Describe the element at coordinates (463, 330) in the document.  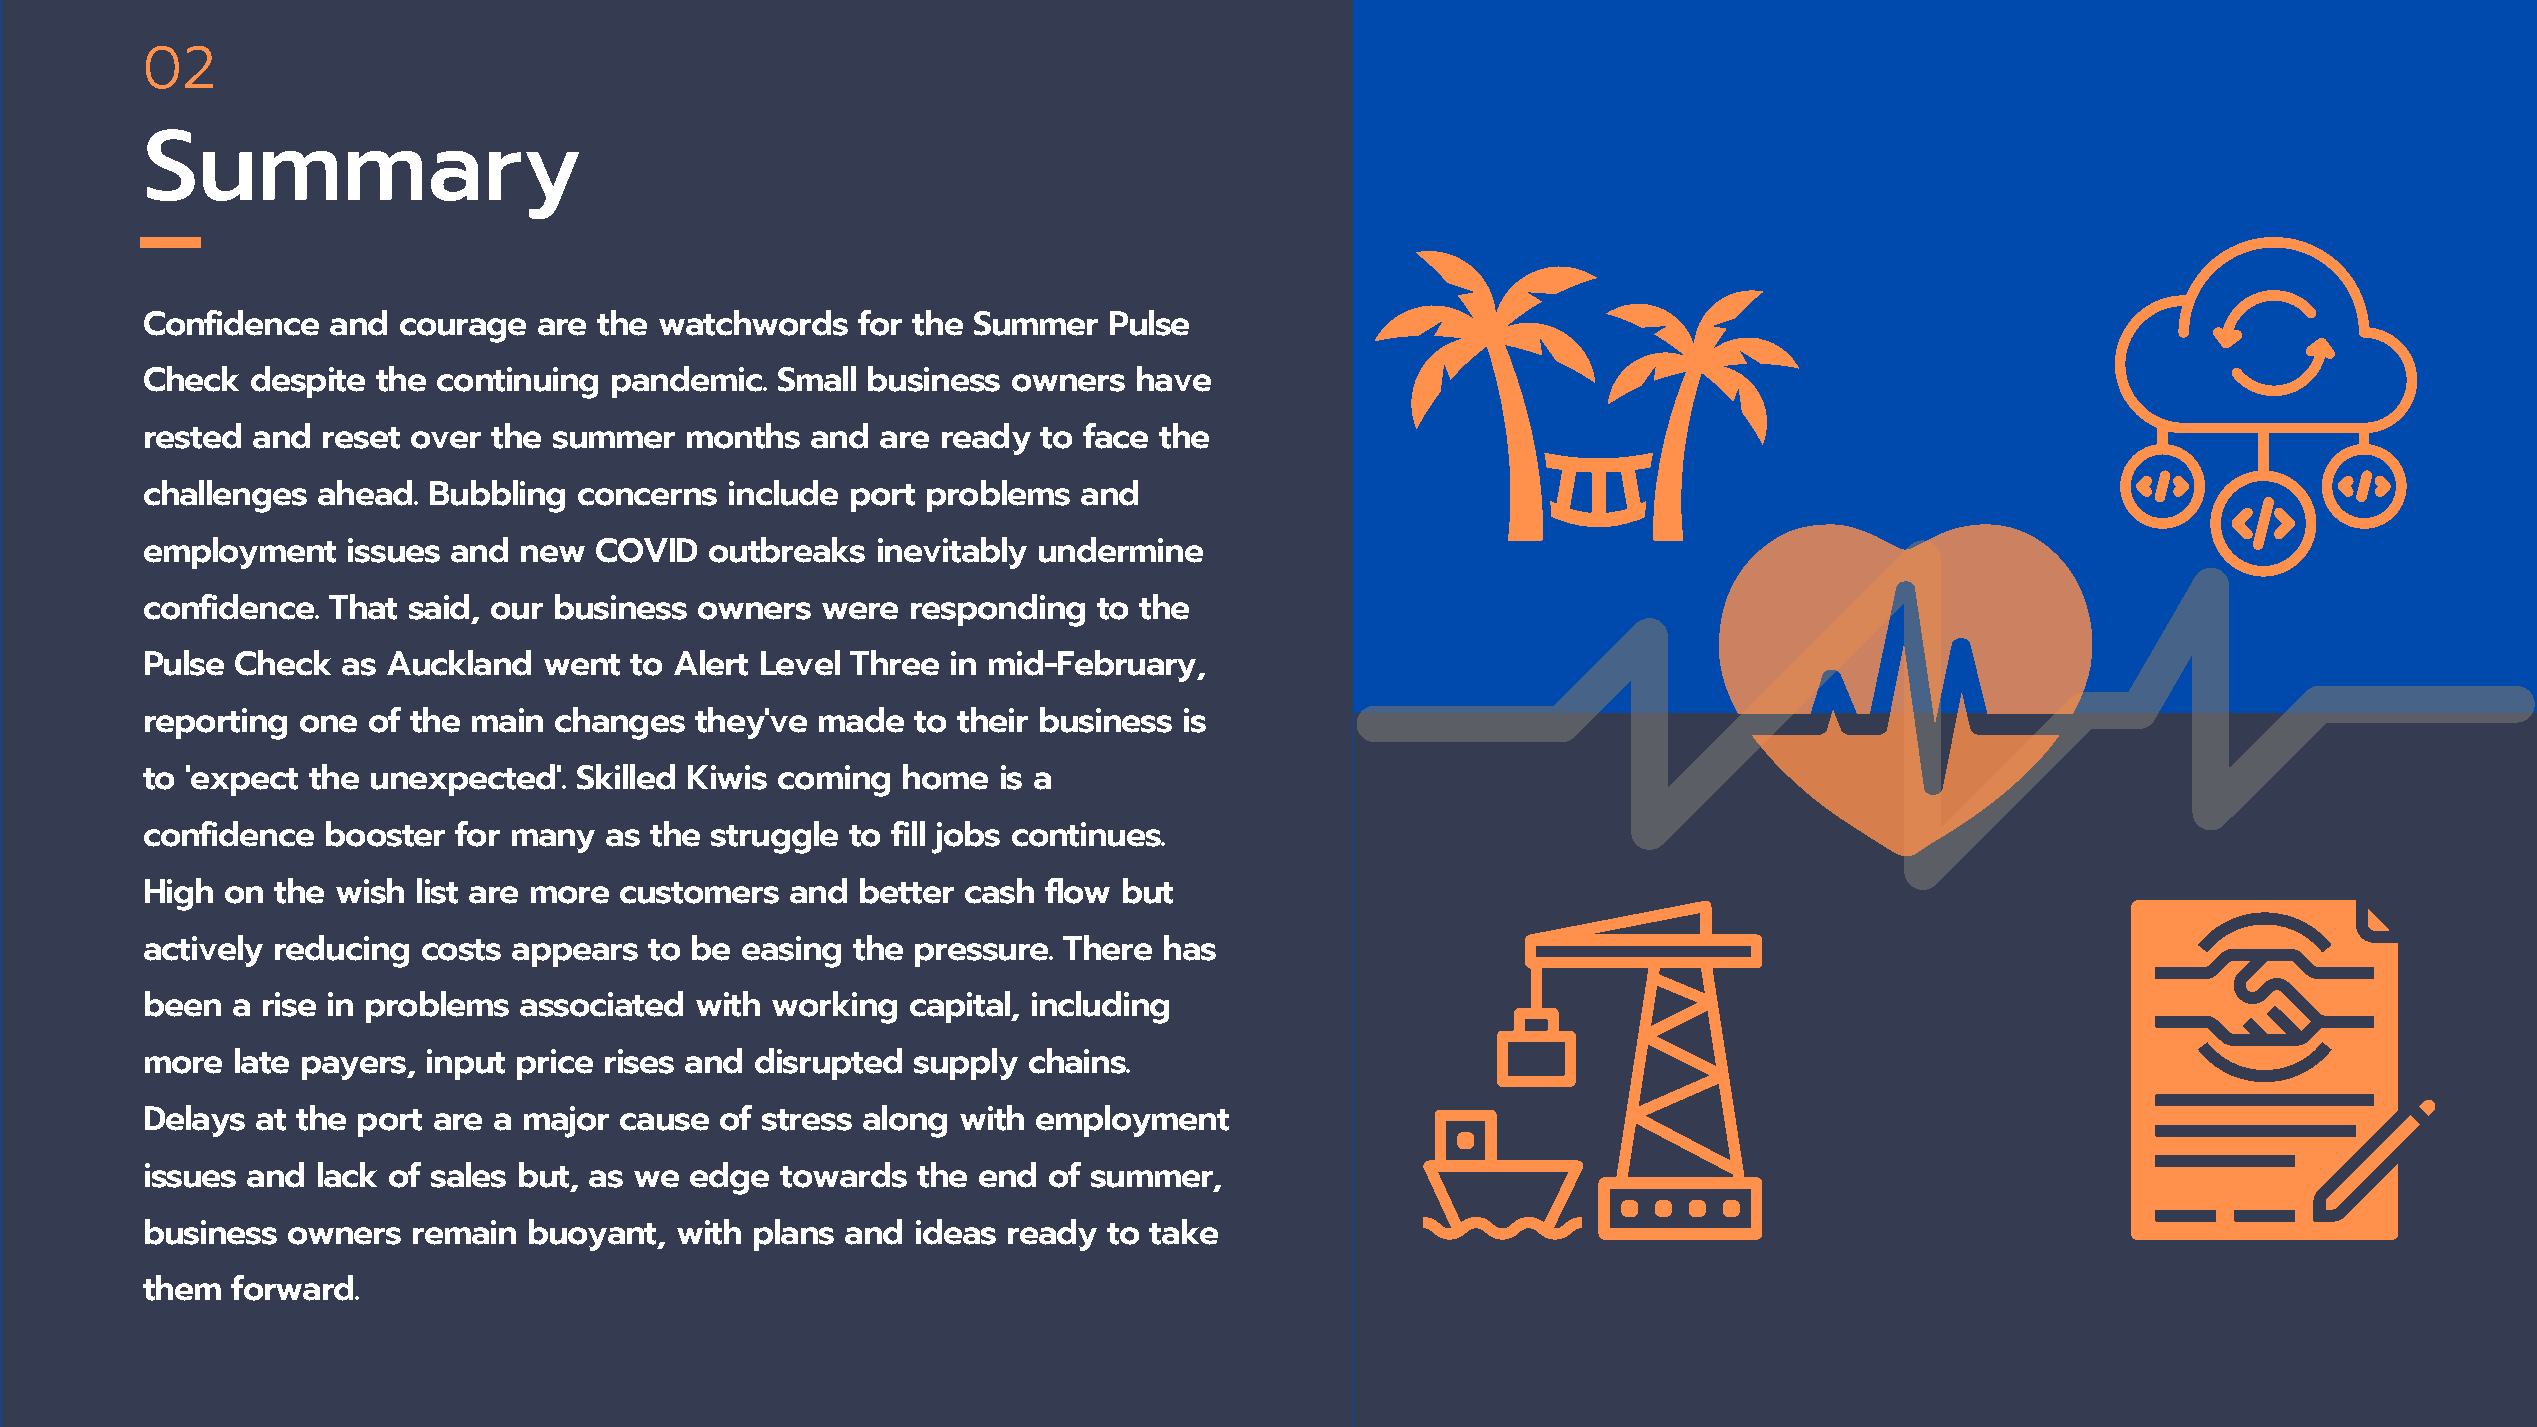
I see `courage` at that location.
